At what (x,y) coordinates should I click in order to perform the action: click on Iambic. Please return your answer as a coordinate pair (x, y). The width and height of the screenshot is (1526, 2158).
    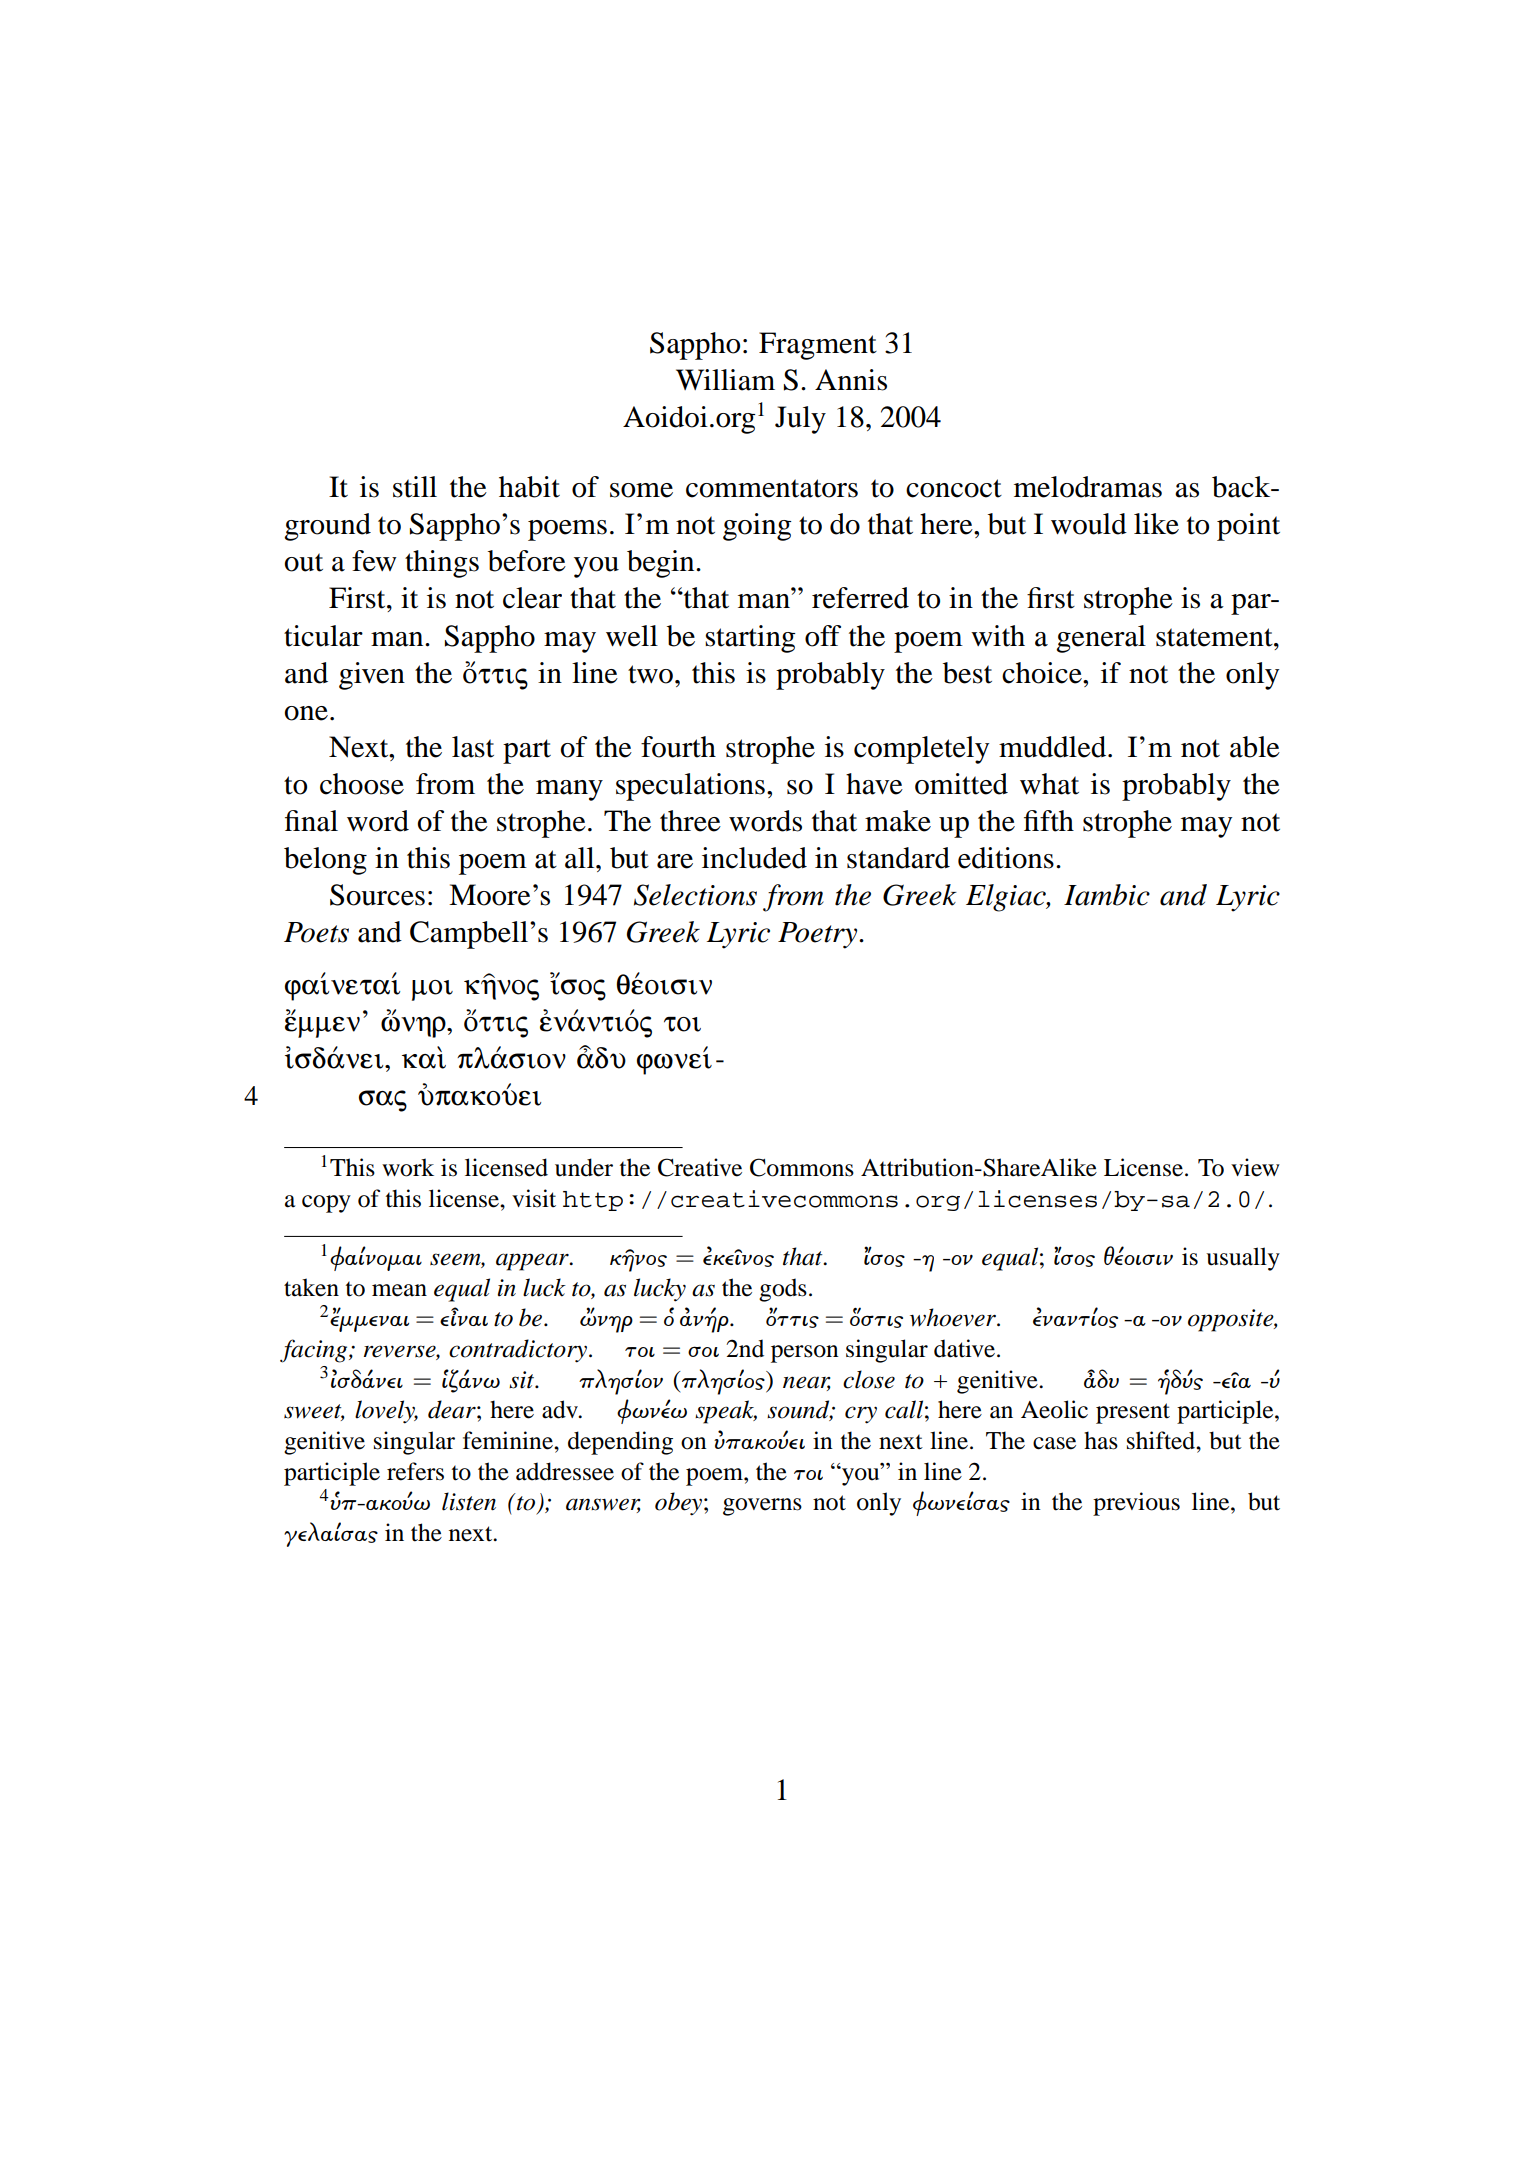
    Looking at the image, I should click on (1107, 895).
